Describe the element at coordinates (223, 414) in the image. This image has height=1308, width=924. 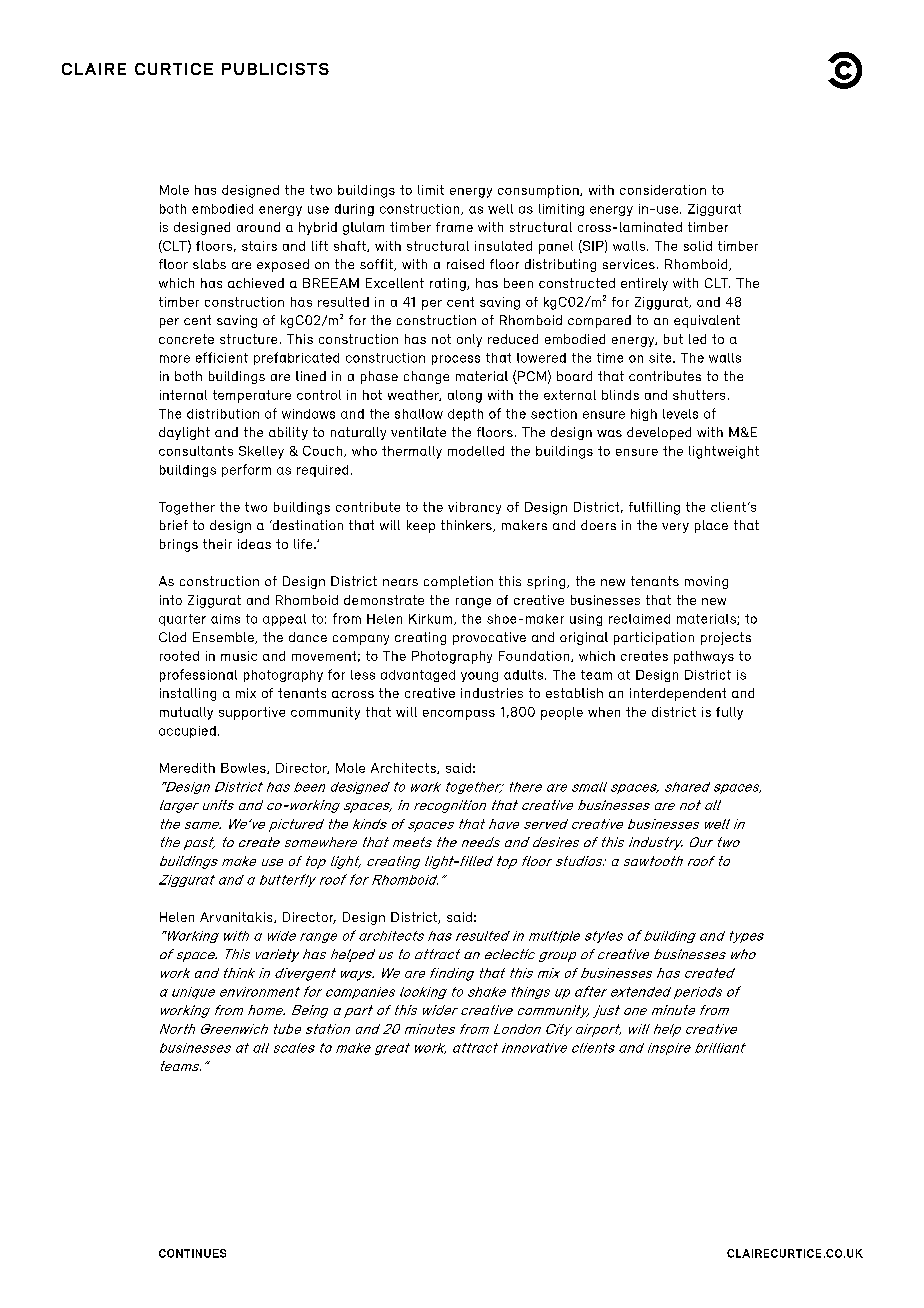
I see `distribution` at that location.
